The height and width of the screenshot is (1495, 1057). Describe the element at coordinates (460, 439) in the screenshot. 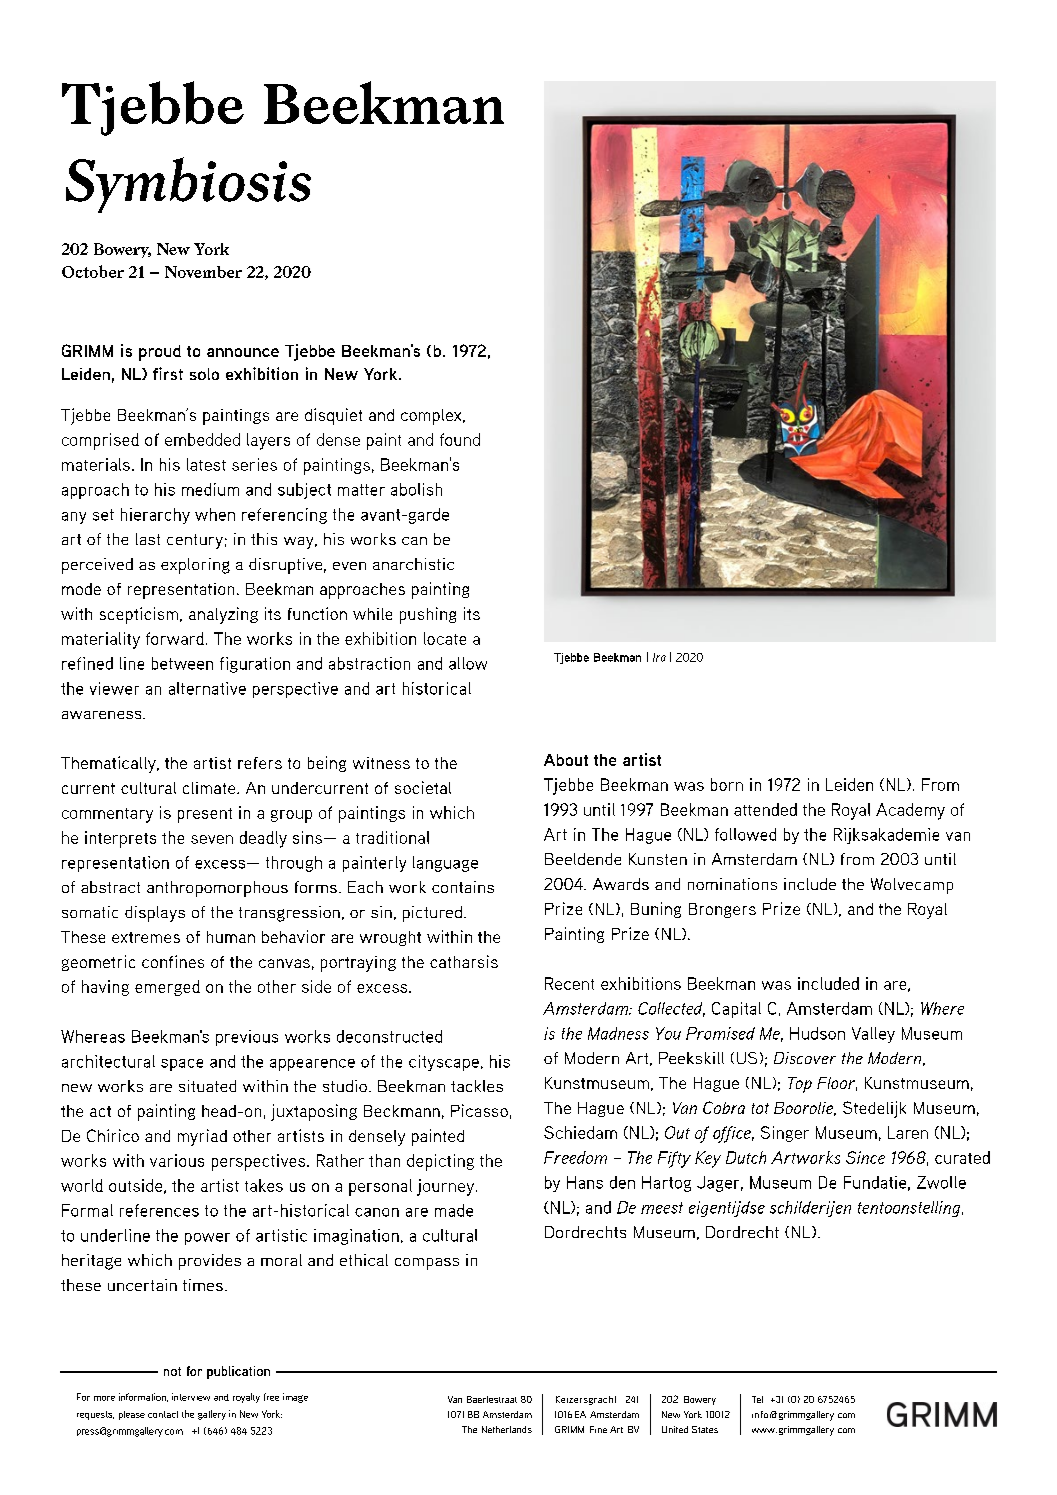

I see `found` at that location.
